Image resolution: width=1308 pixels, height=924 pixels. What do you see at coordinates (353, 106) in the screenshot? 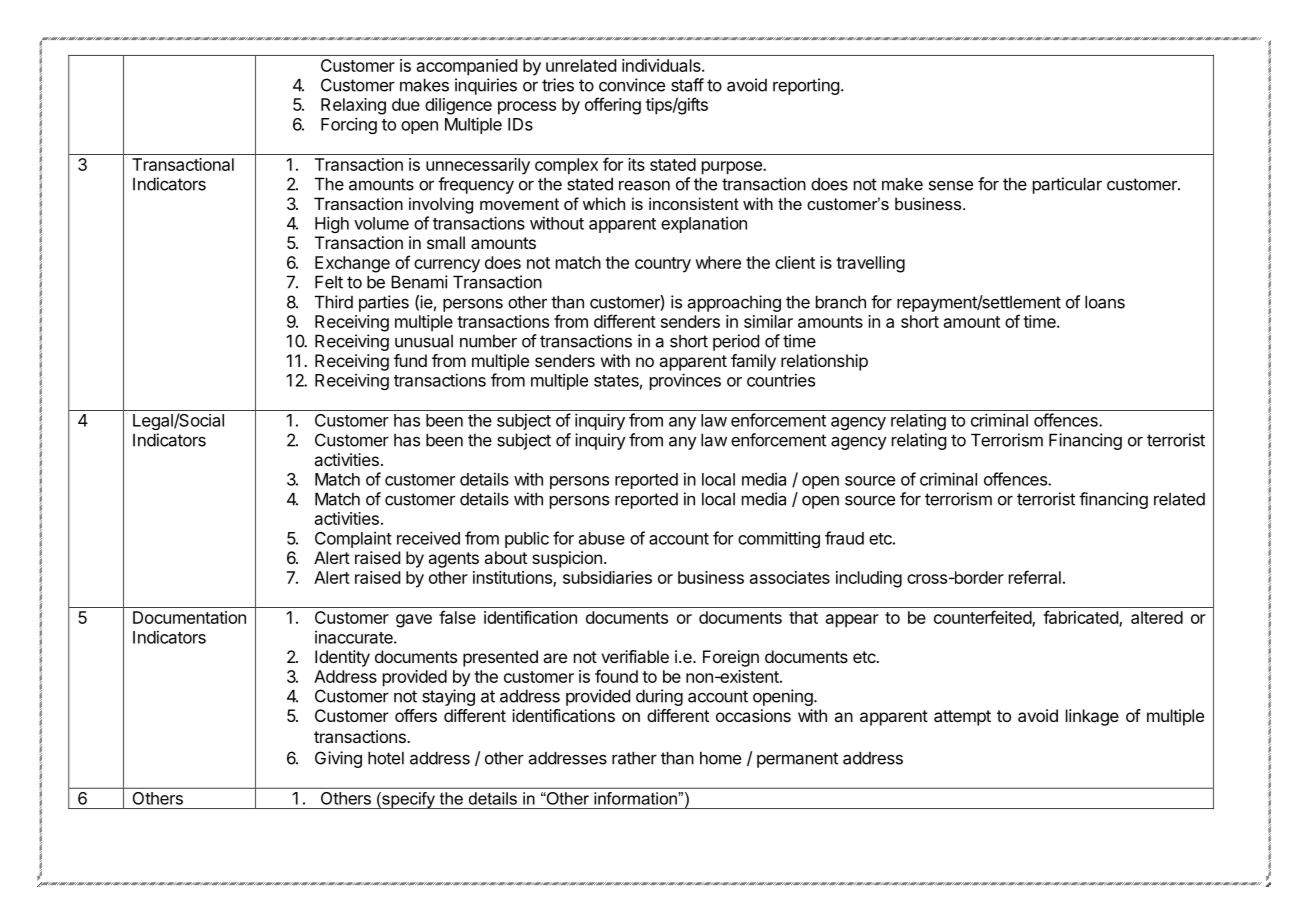
I see `Relaxing` at bounding box center [353, 106].
